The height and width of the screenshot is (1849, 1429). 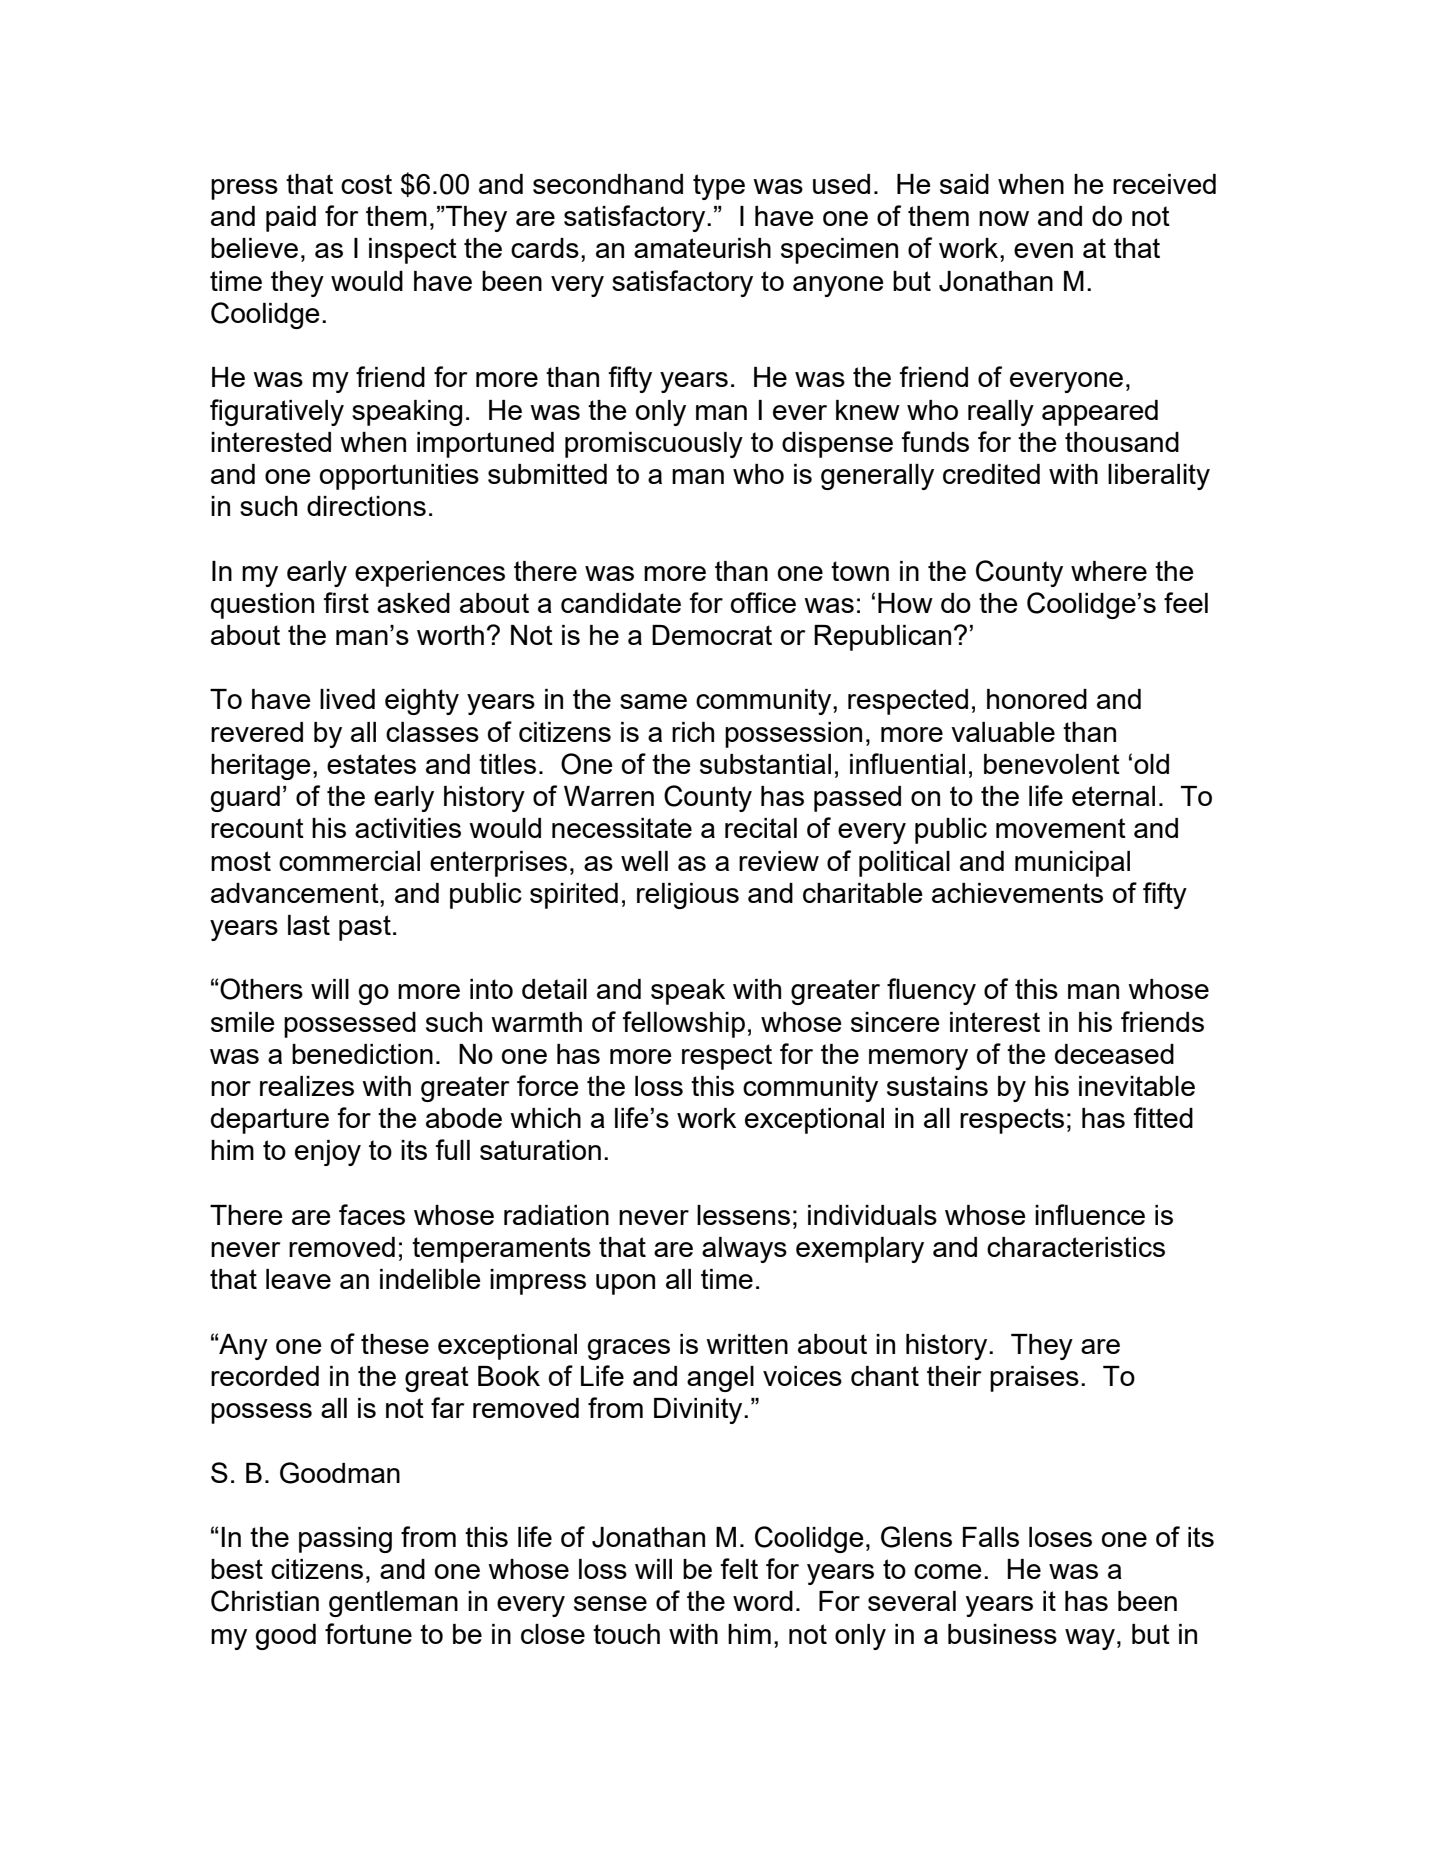 What do you see at coordinates (1017, 893) in the screenshot?
I see `achievements` at bounding box center [1017, 893].
